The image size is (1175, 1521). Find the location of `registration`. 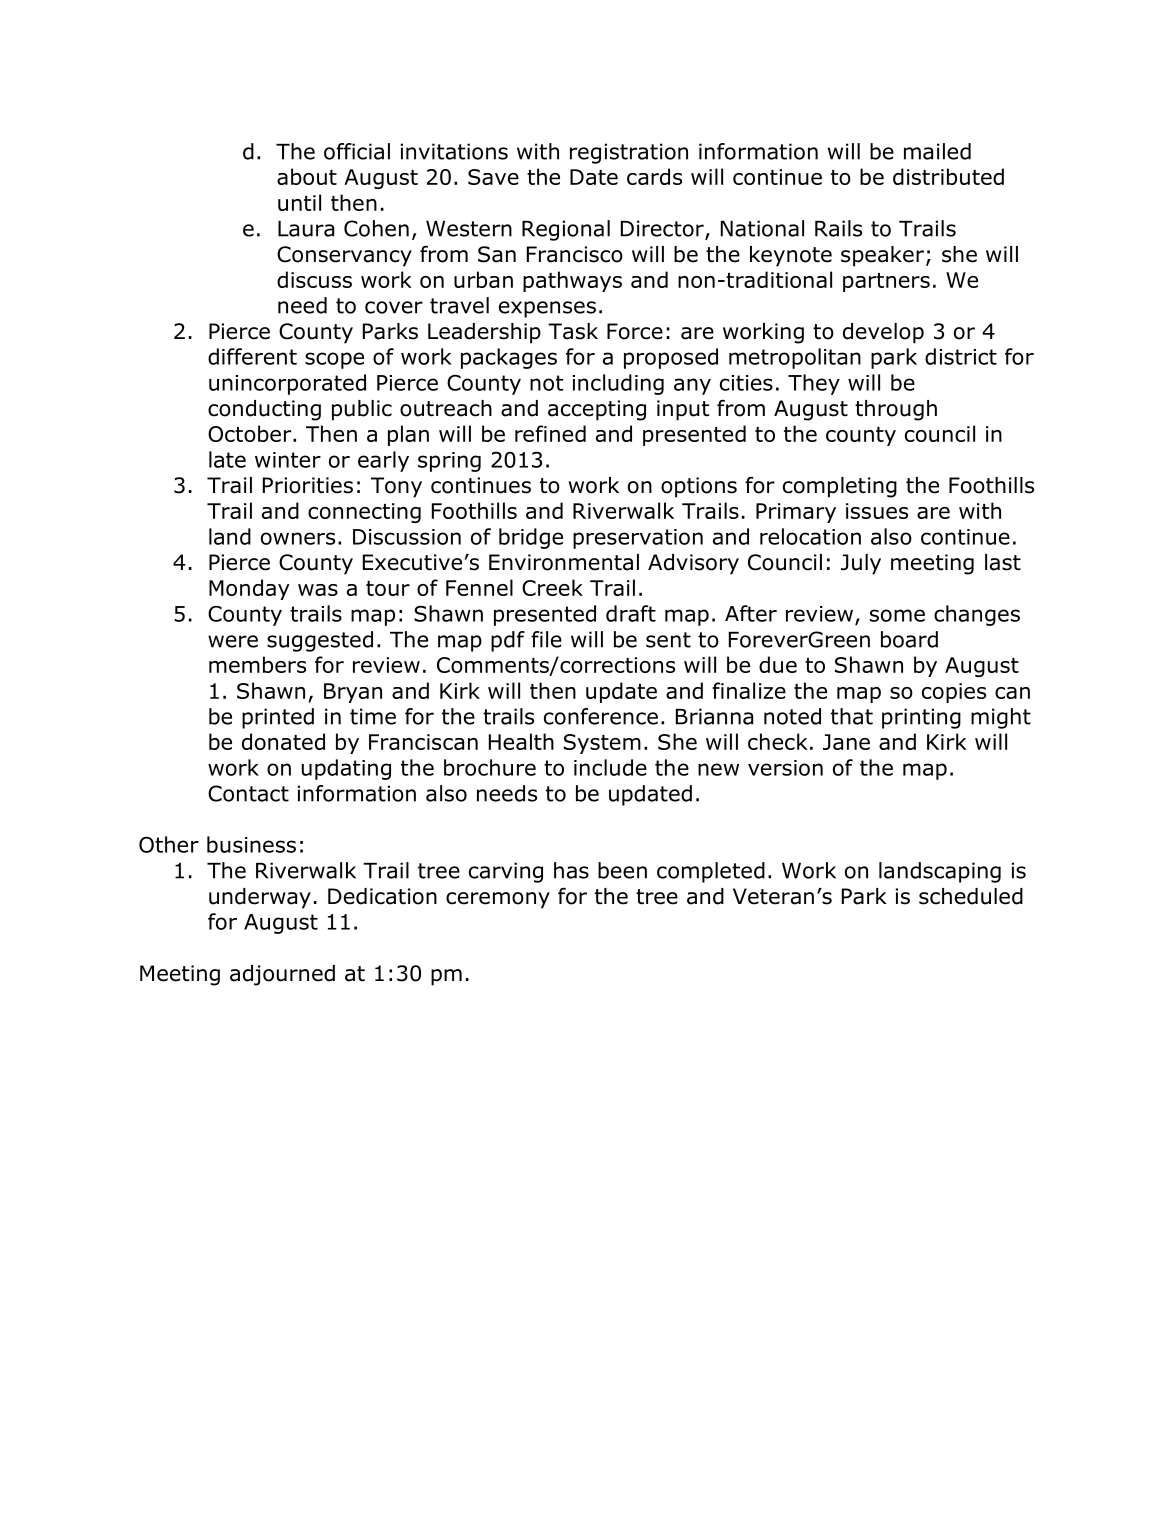

registration is located at coordinates (629, 153).
